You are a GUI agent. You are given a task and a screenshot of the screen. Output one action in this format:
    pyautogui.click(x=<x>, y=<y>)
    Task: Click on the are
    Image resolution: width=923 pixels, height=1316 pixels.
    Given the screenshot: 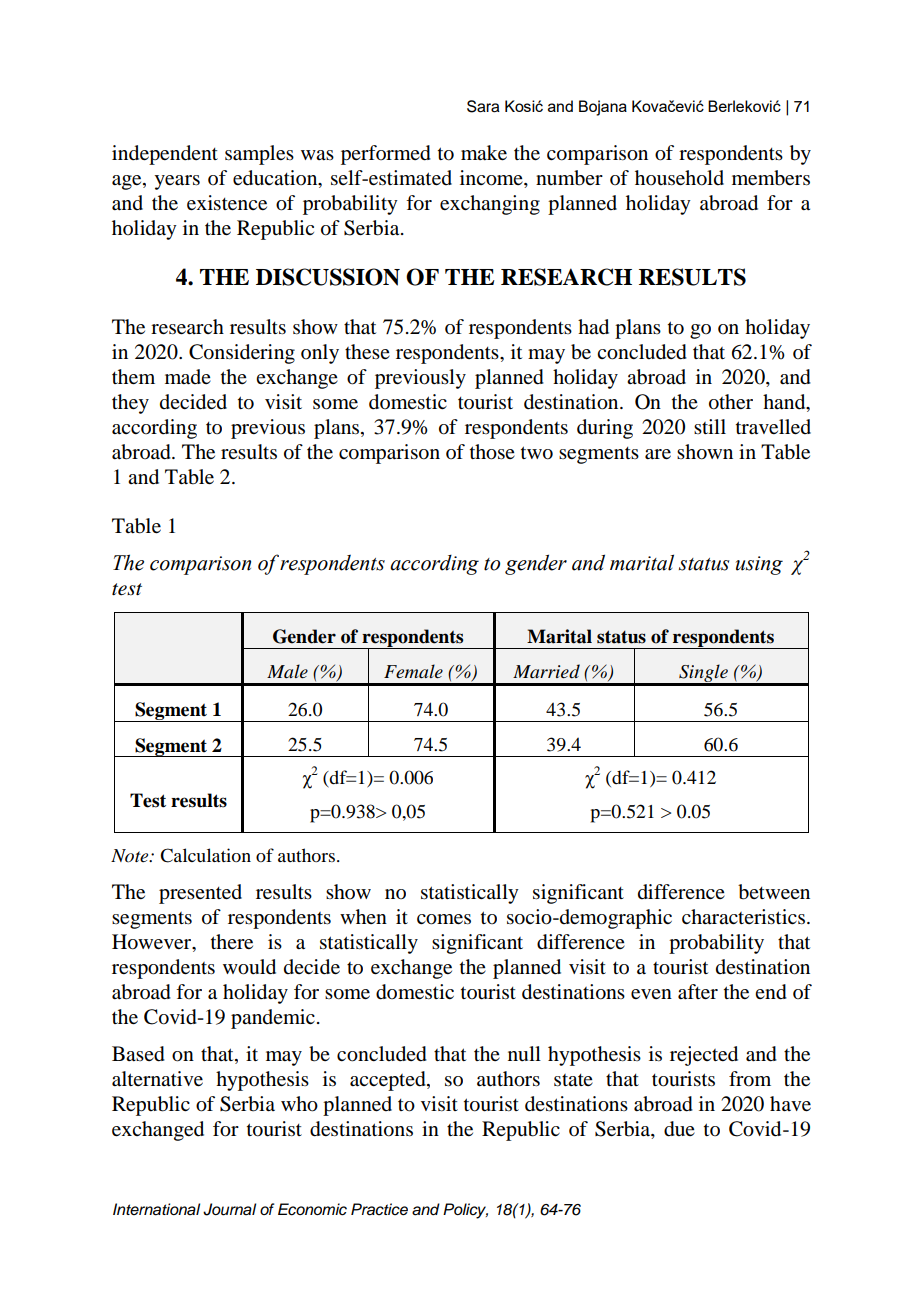 What is the action you would take?
    pyautogui.click(x=658, y=454)
